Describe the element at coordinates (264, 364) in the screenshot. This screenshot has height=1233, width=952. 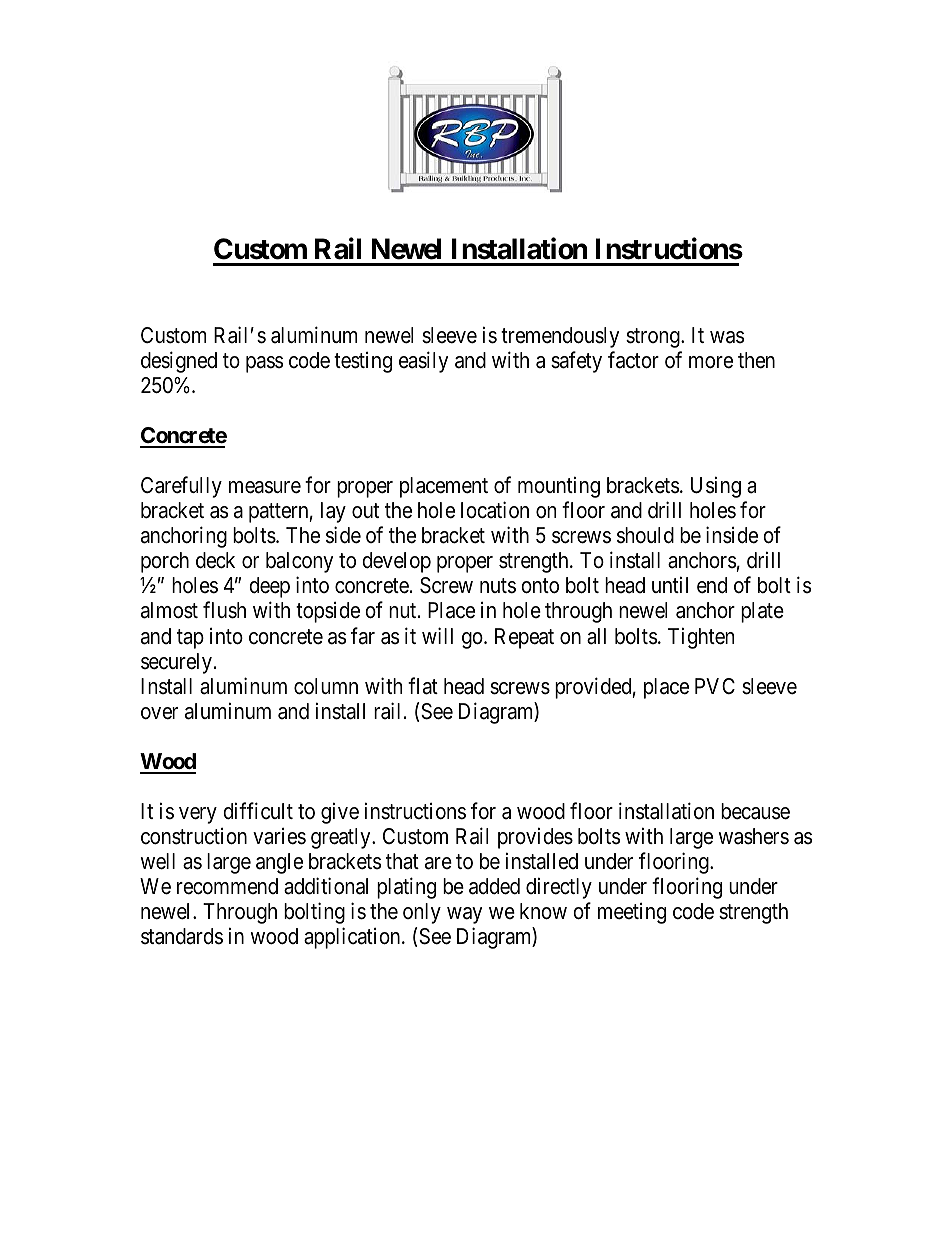
I see `pass` at that location.
